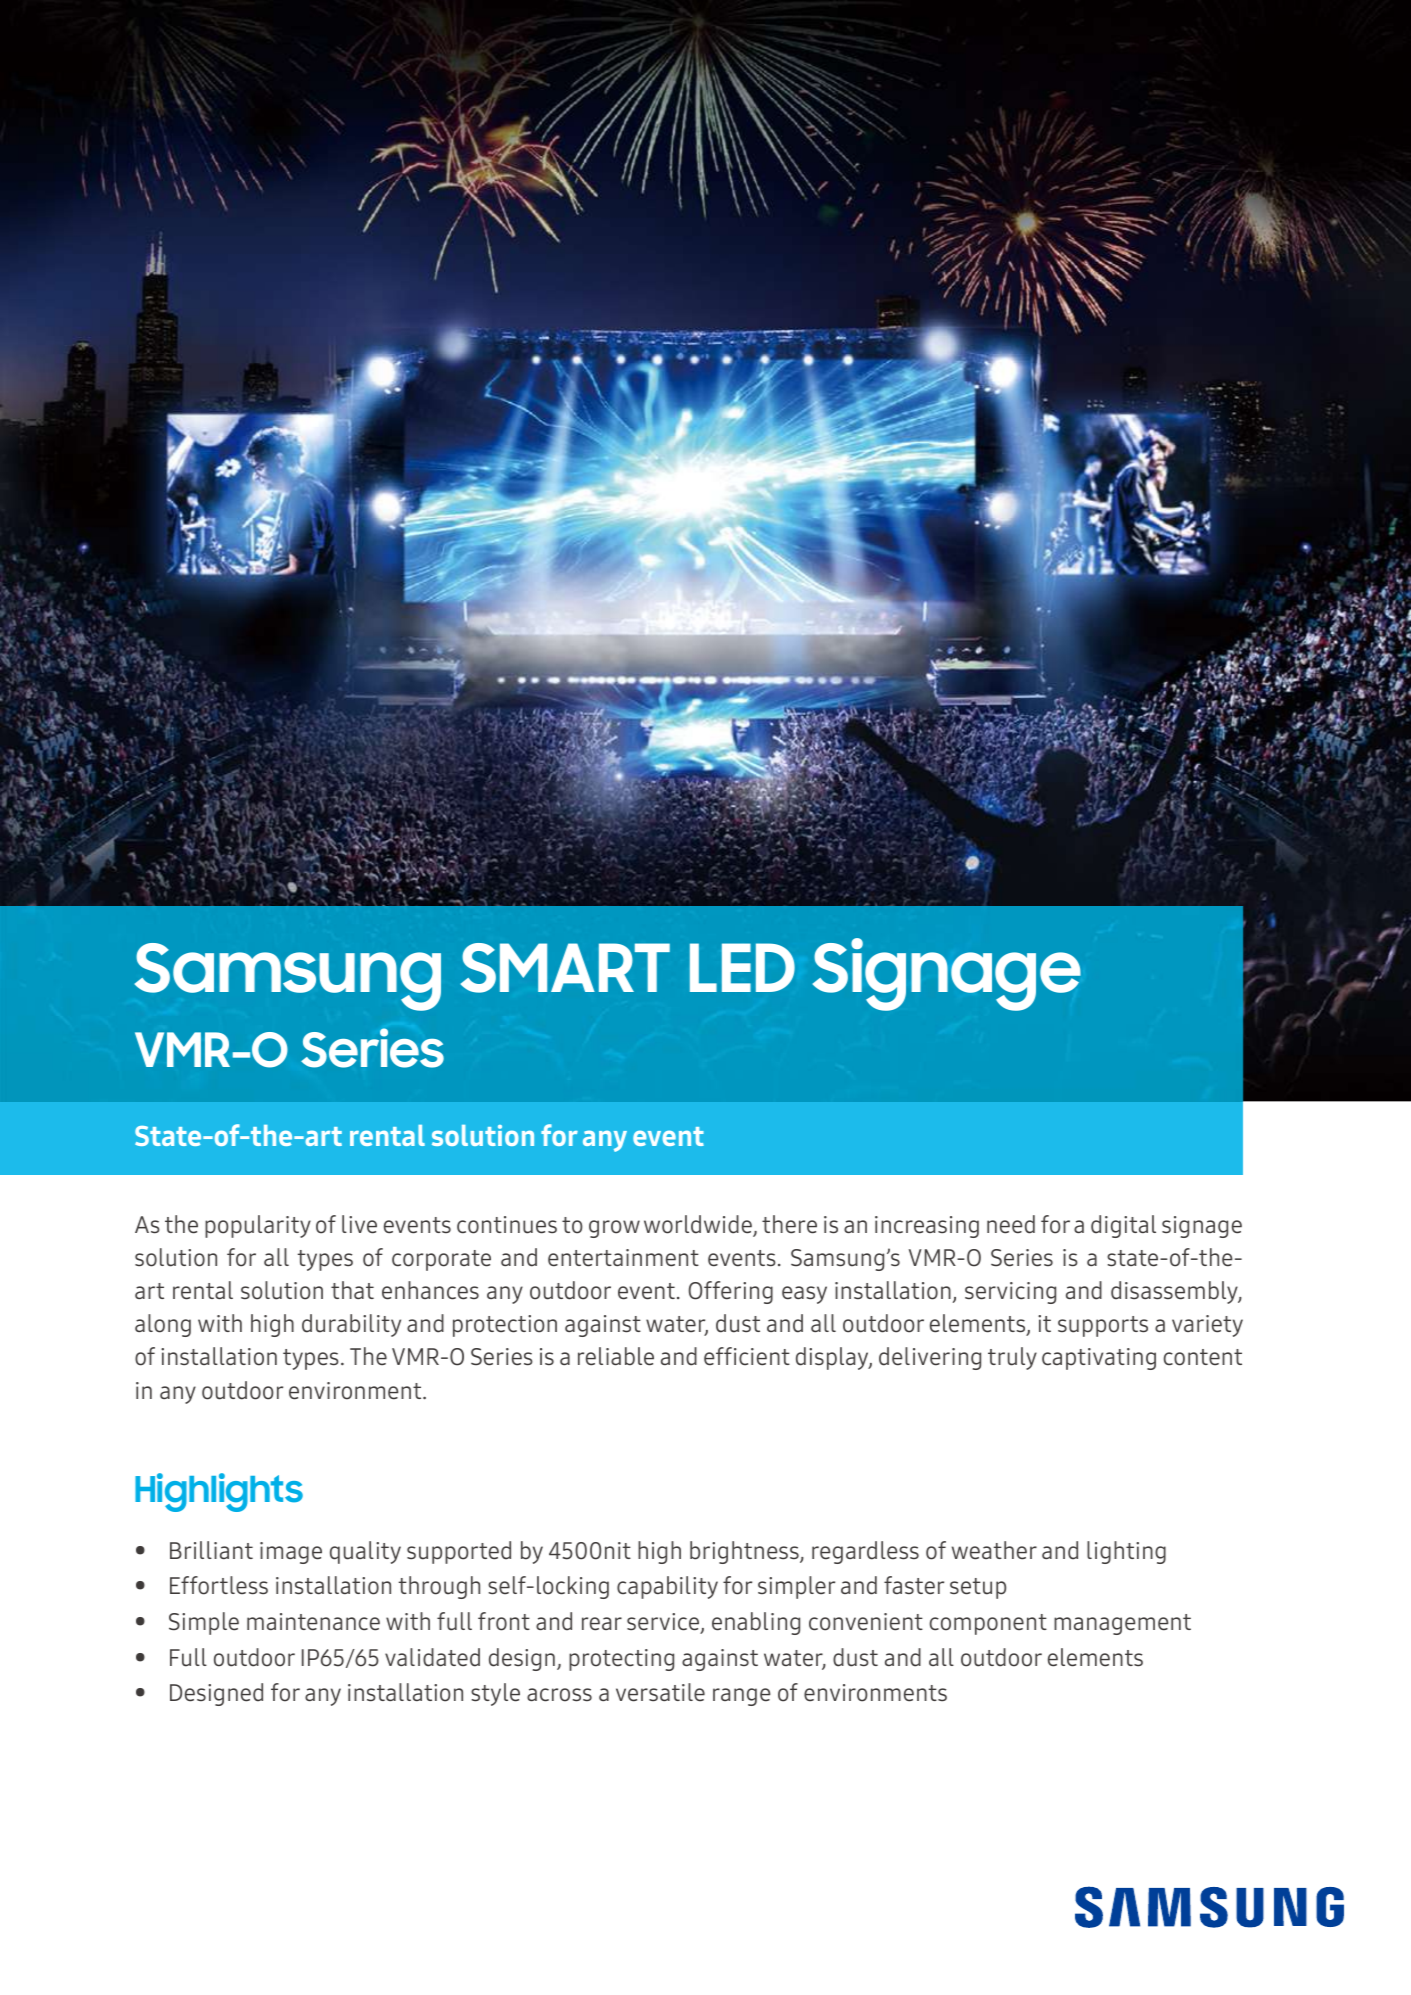 This document has height=1995, width=1411. Describe the element at coordinates (432, 1657) in the document. I see `validated` at that location.
